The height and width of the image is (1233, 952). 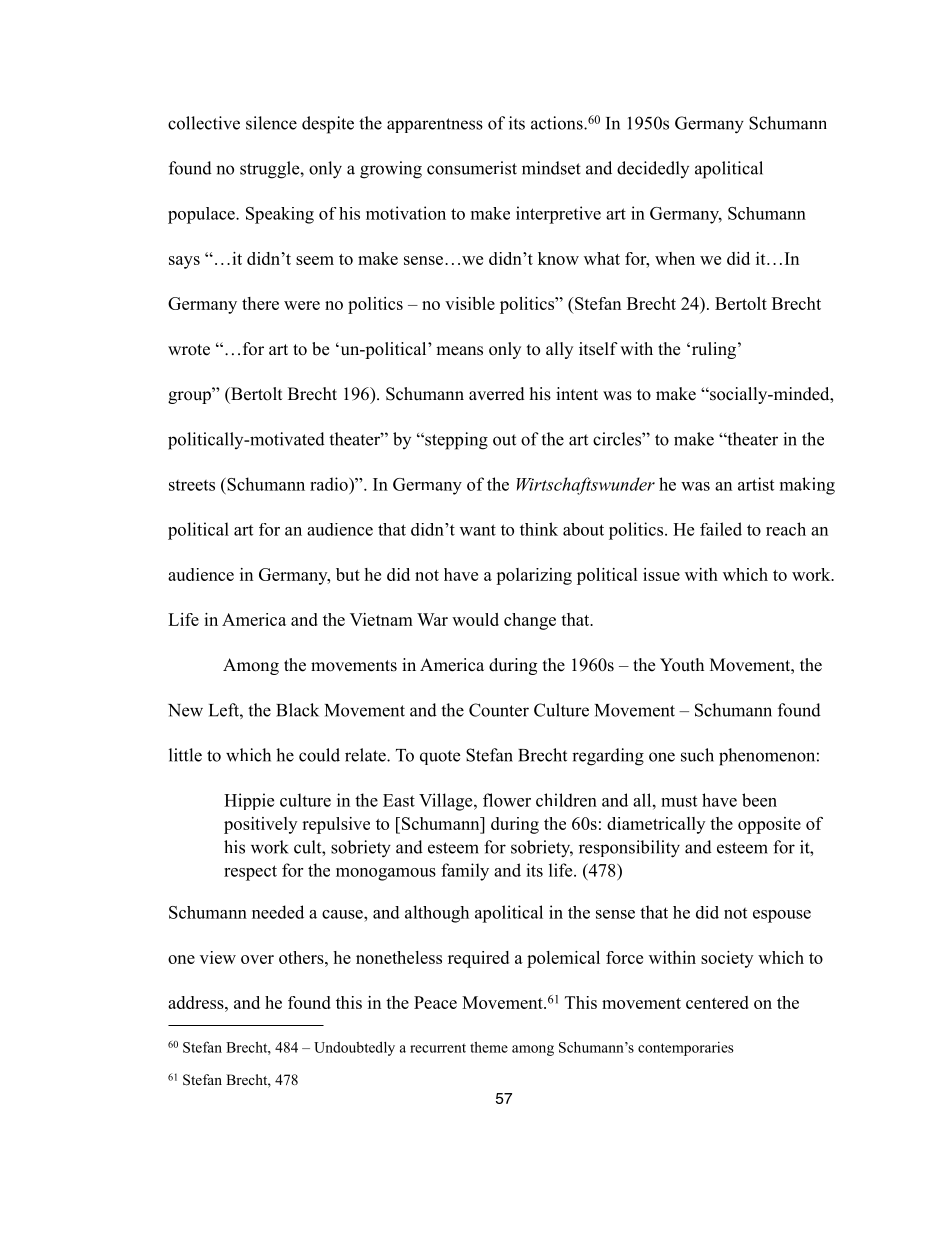 What do you see at coordinates (489, 1047) in the image?
I see `theme` at bounding box center [489, 1047].
